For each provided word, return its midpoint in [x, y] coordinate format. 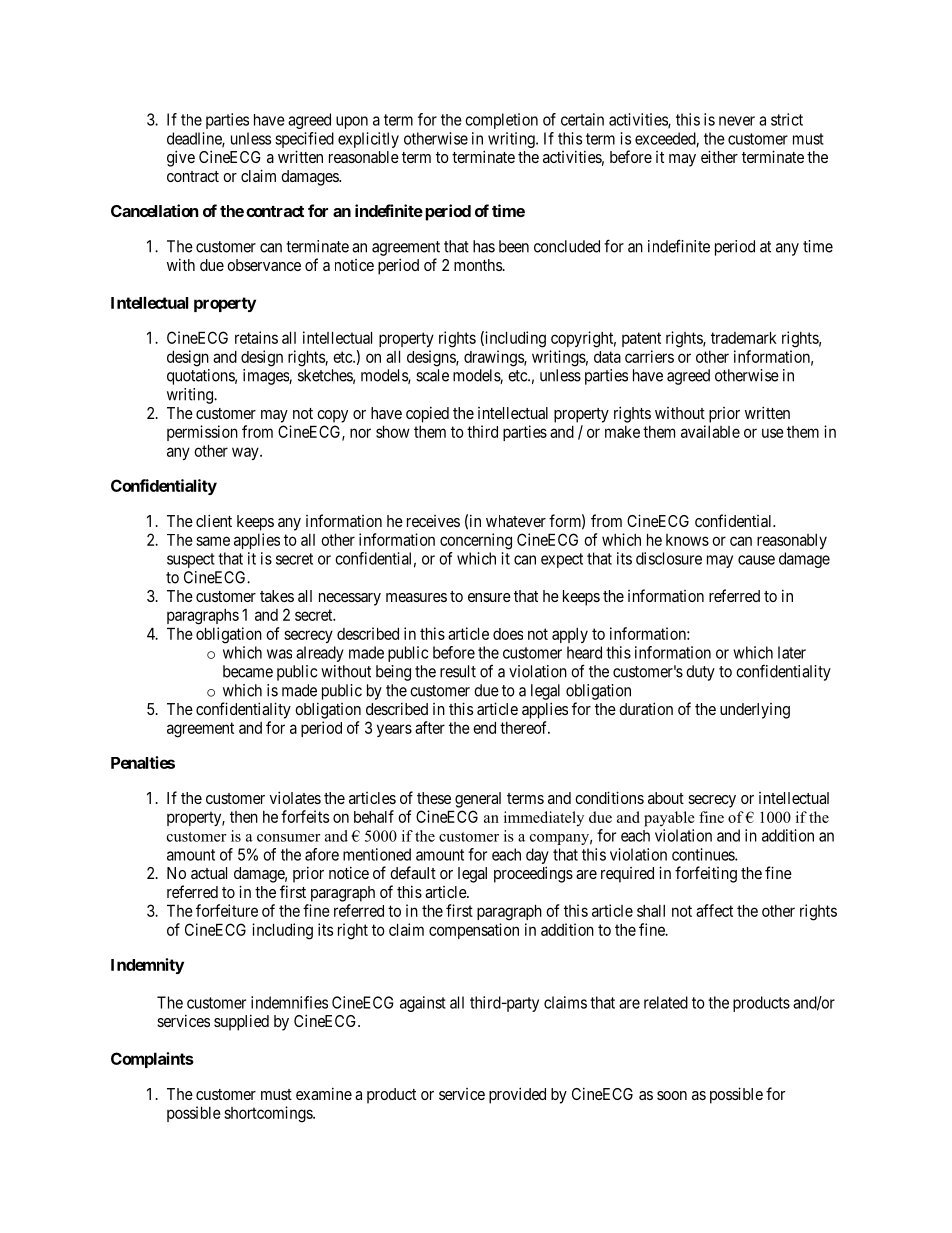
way [246, 453]
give [181, 158]
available [710, 431]
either [719, 156]
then [244, 817]
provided [517, 1095]
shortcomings [269, 1114]
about [666, 798]
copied [427, 414]
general [478, 800]
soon [672, 1095]
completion [501, 121]
